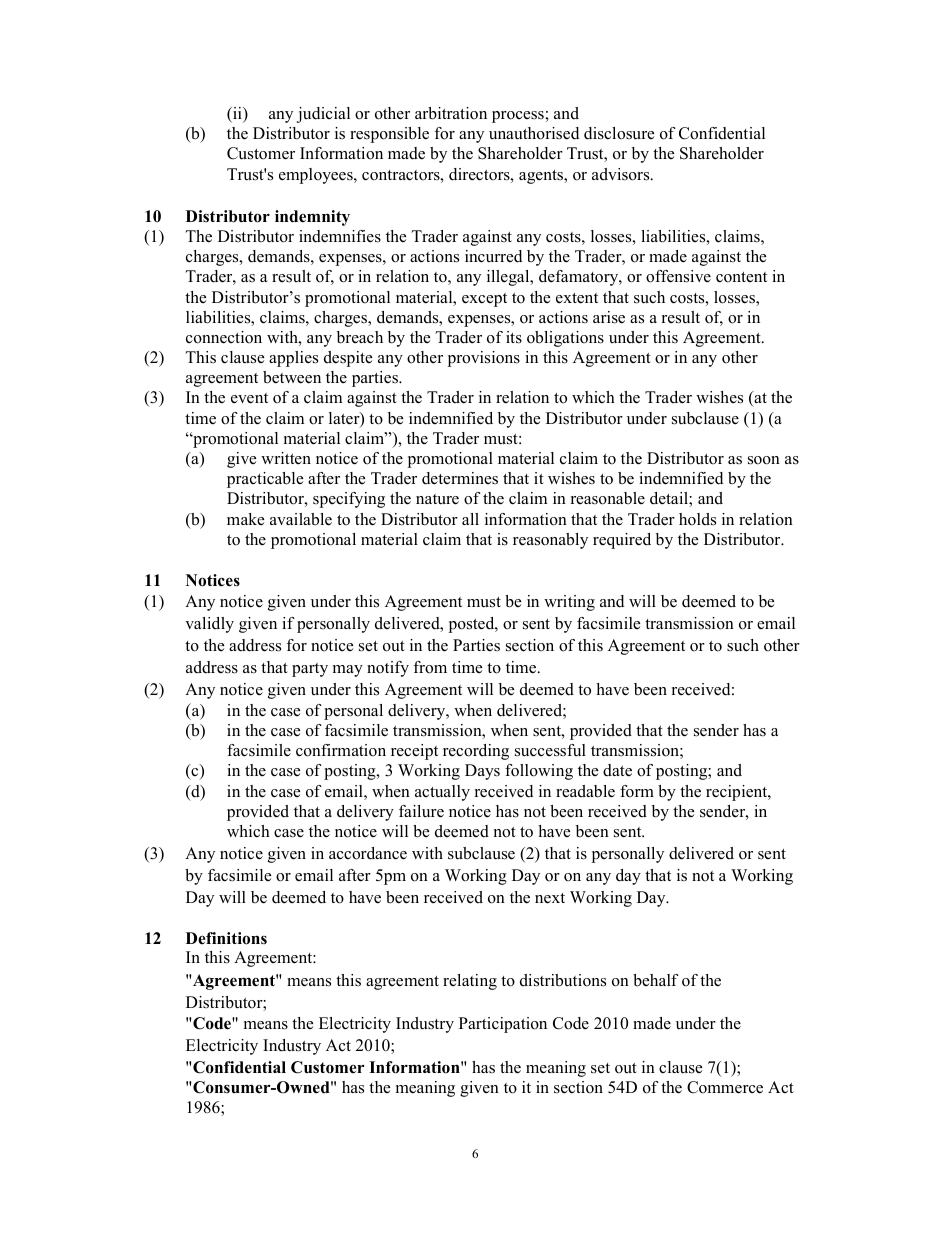 The width and height of the page is (952, 1233). I want to click on Participation, so click(503, 1025).
